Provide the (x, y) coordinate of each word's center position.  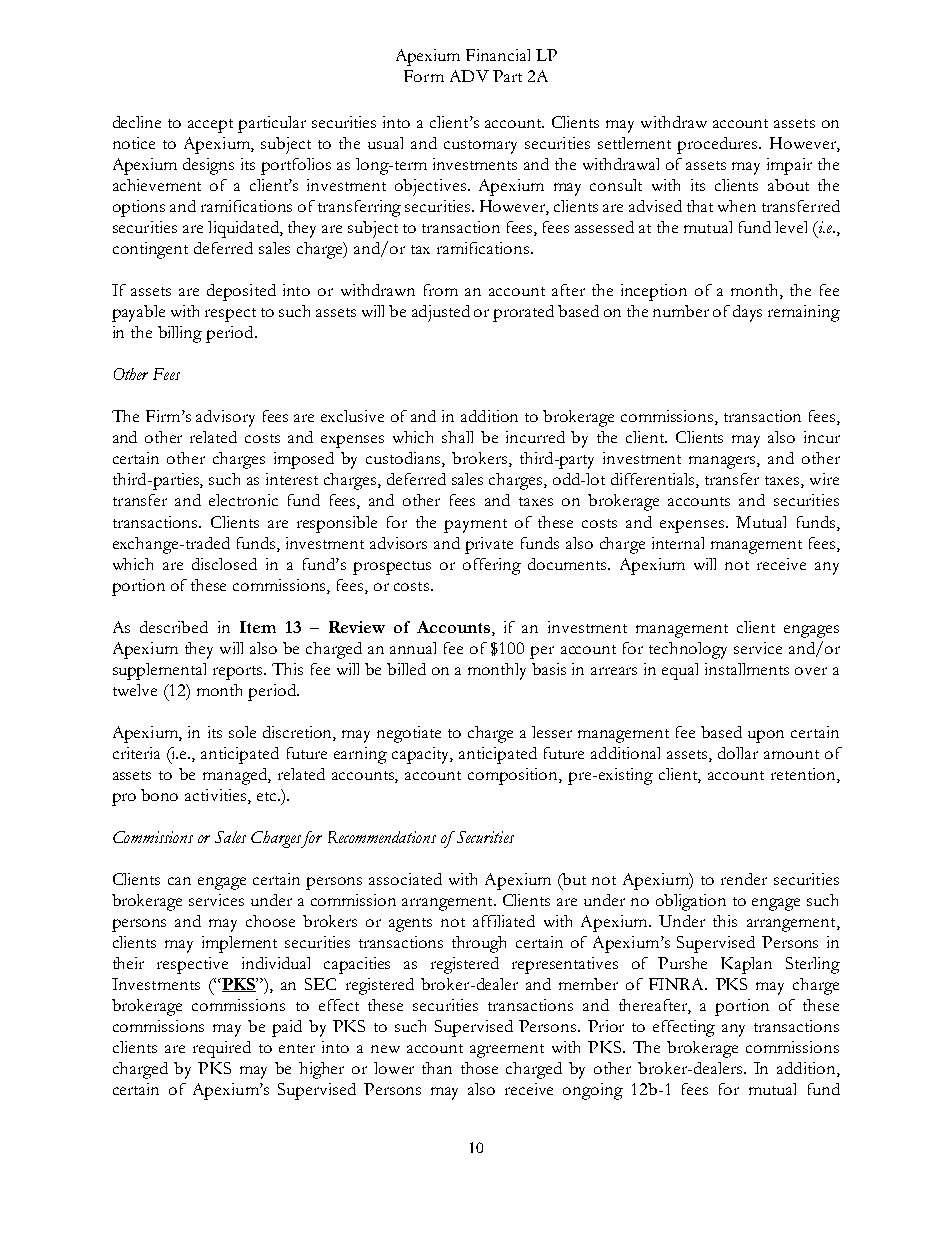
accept (210, 126)
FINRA (678, 984)
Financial (498, 55)
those (479, 1068)
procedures (718, 145)
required (222, 1049)
